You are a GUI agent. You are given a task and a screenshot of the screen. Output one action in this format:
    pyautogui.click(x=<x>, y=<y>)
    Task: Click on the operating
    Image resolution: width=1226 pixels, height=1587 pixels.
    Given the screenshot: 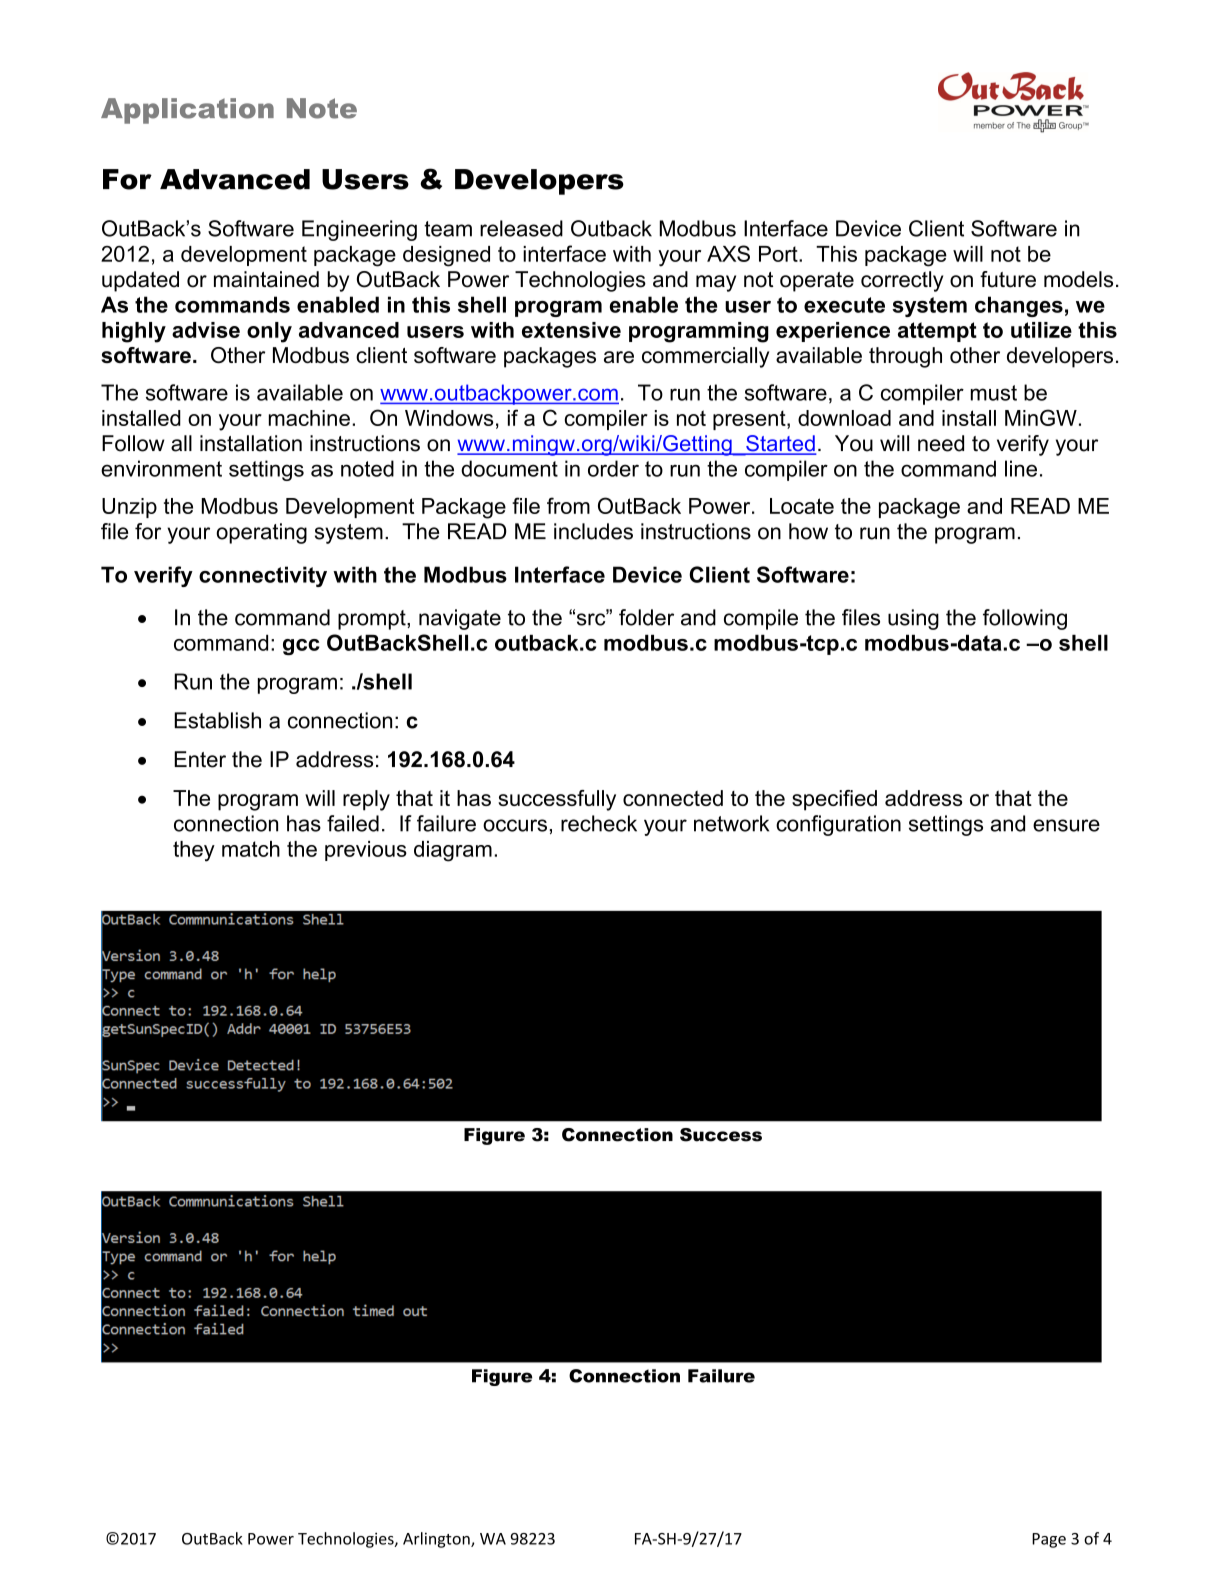 What is the action you would take?
    pyautogui.click(x=261, y=533)
